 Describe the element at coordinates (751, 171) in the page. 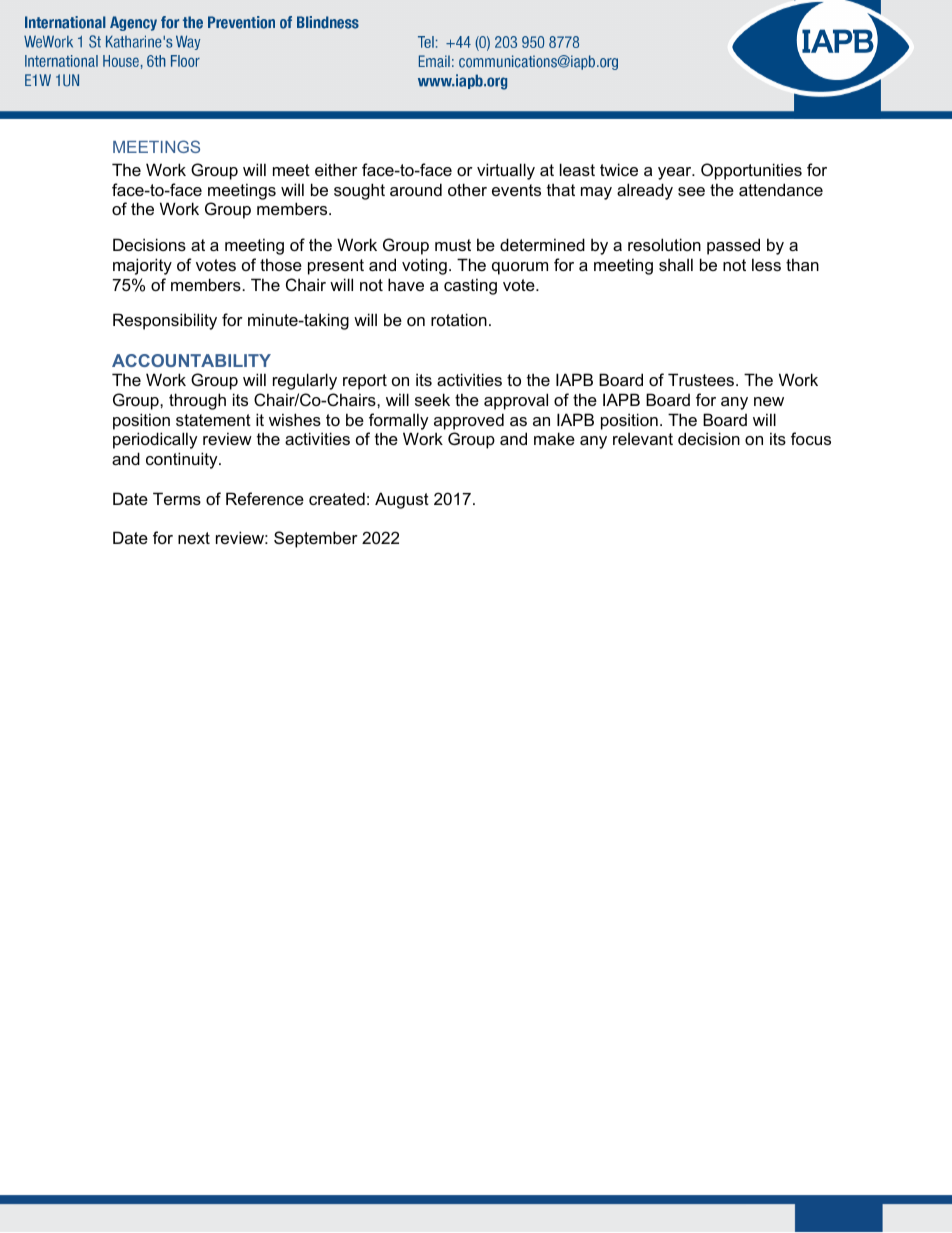

I see `Opportunities` at that location.
